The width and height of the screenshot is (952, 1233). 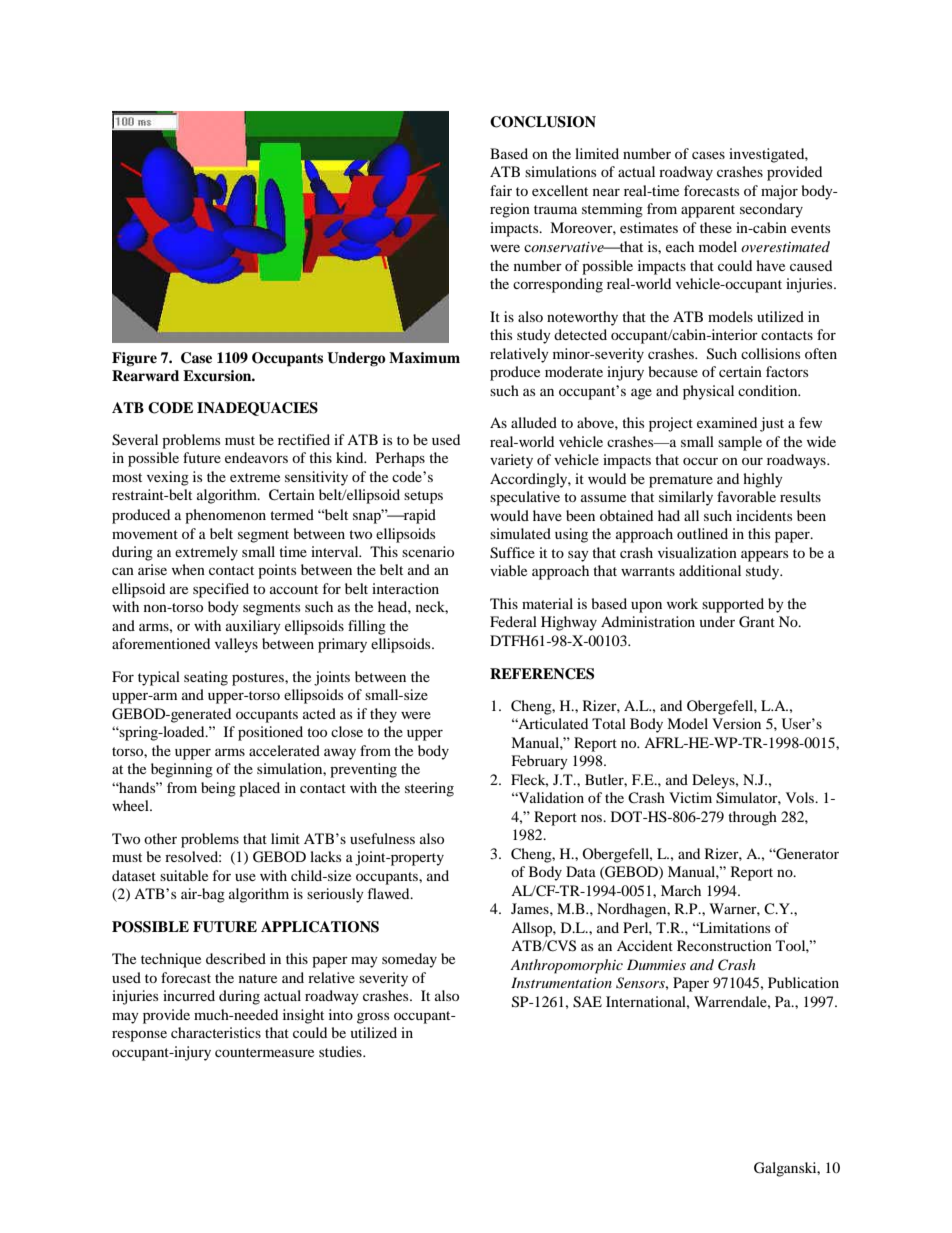 I want to click on gross, so click(x=373, y=1018).
